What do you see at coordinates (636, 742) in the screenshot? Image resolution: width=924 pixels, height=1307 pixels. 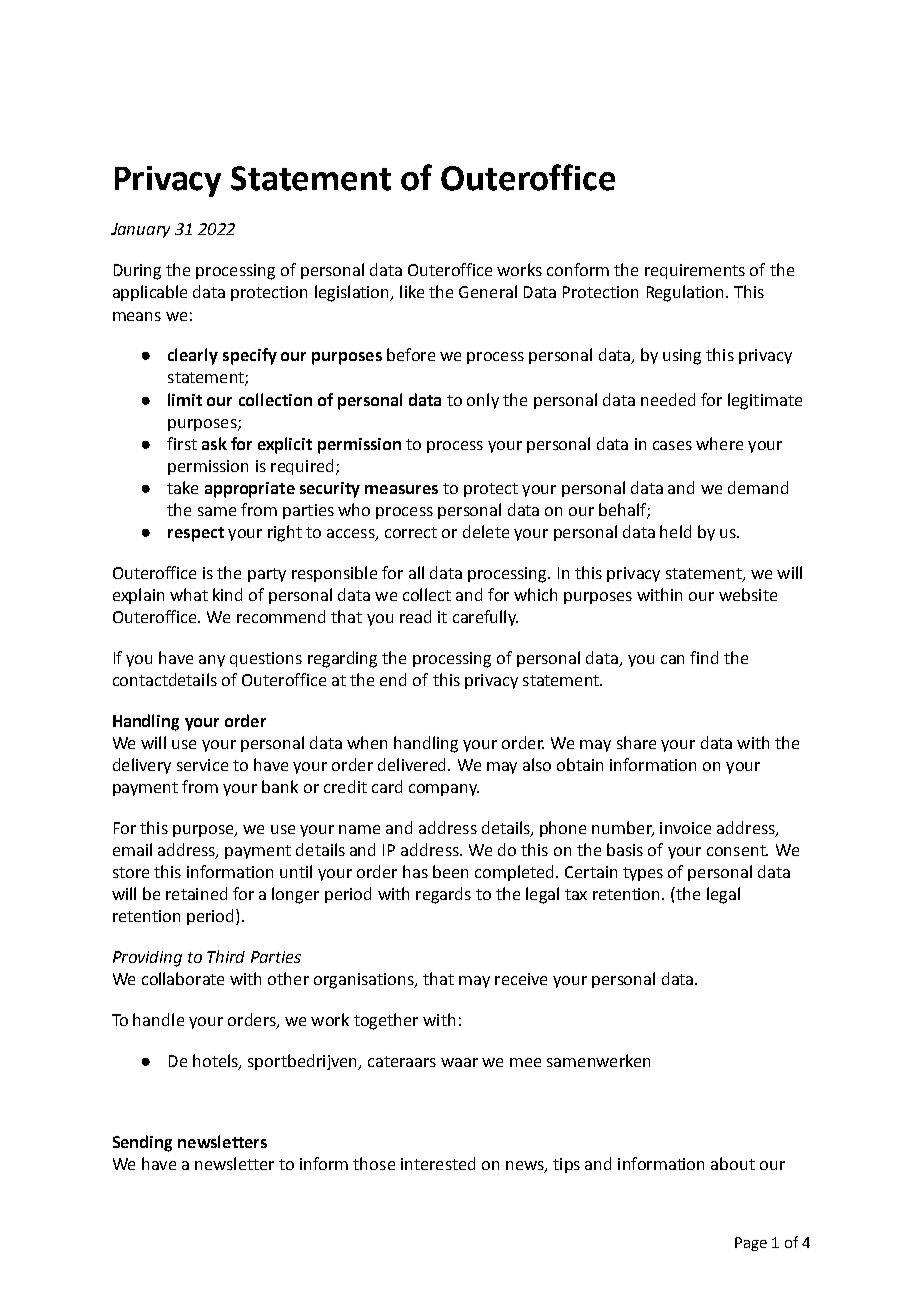 I see `share` at bounding box center [636, 742].
